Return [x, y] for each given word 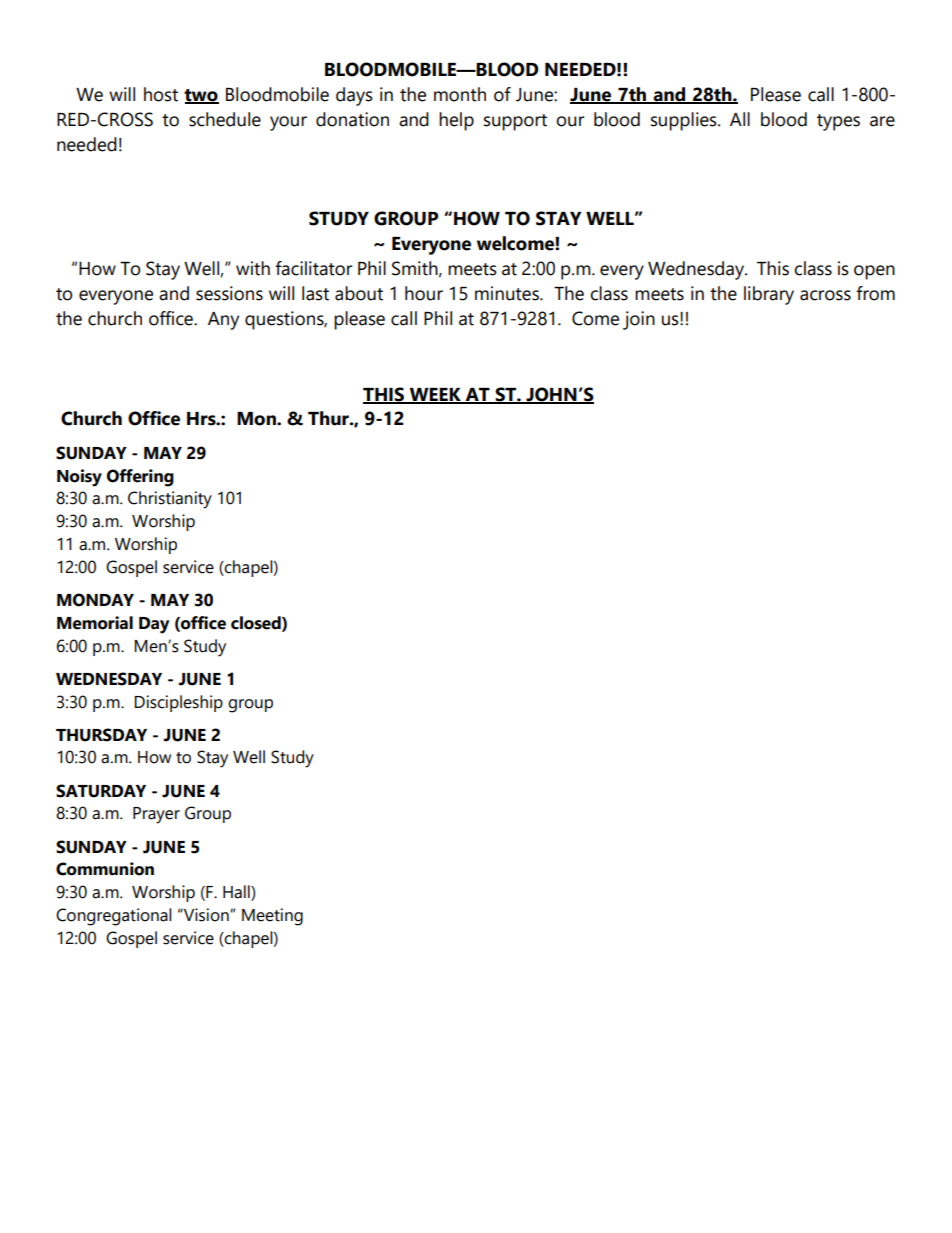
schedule [225, 119]
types [838, 122]
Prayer [156, 815]
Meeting [272, 917]
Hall [237, 893]
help [456, 121]
